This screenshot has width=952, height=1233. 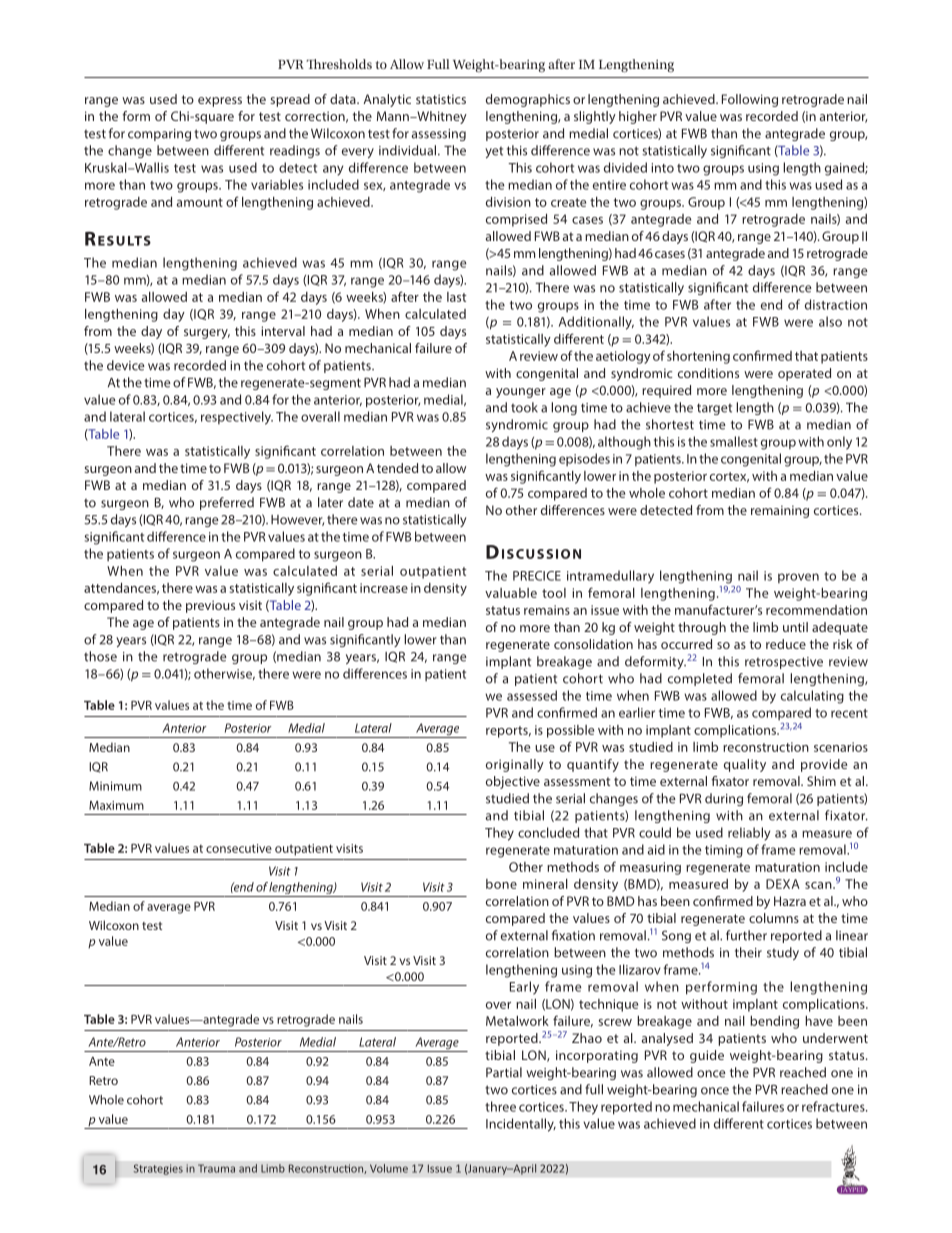 What do you see at coordinates (220, 102) in the screenshot?
I see `express` at bounding box center [220, 102].
